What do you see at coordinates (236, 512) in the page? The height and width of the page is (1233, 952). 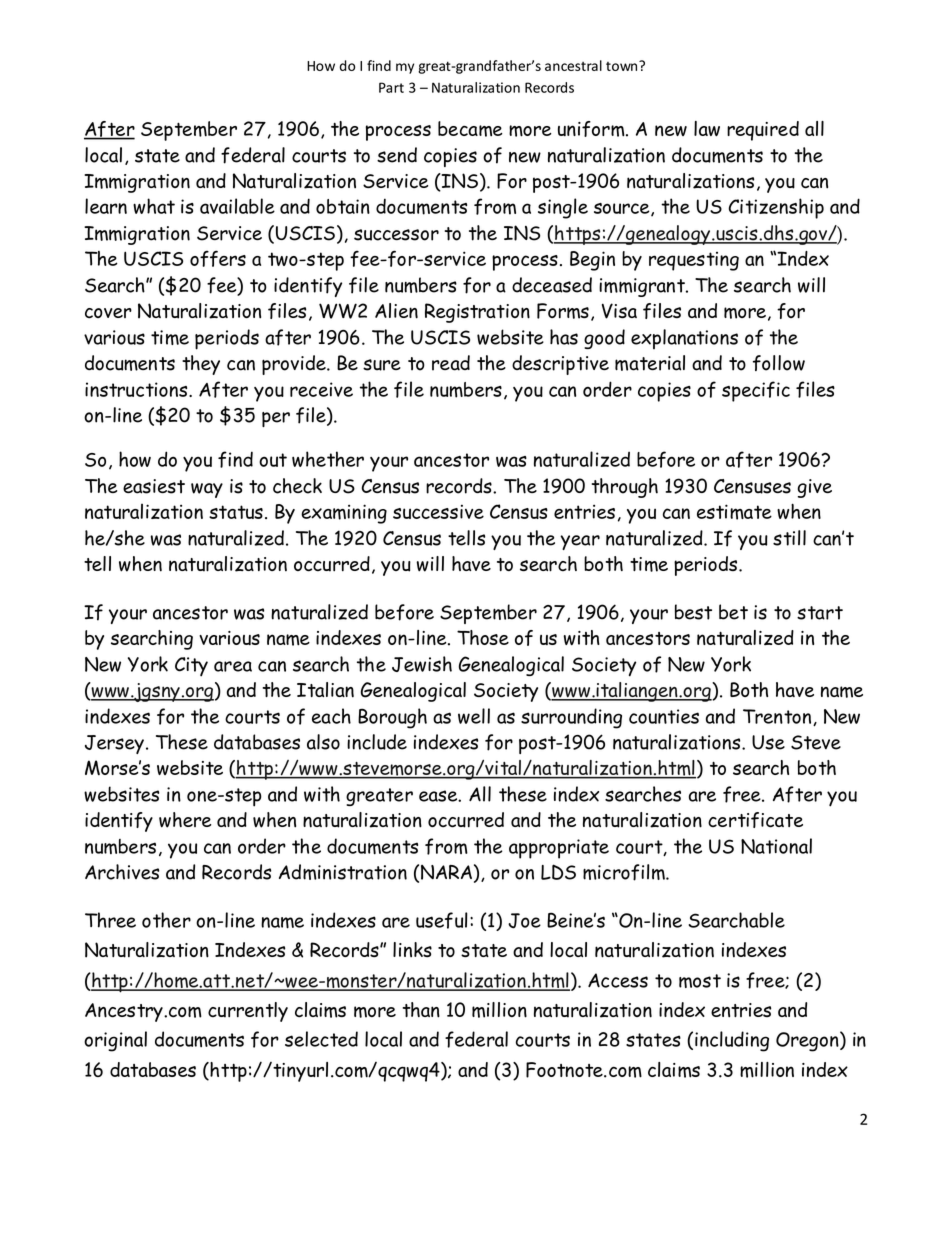 I see `status` at bounding box center [236, 512].
